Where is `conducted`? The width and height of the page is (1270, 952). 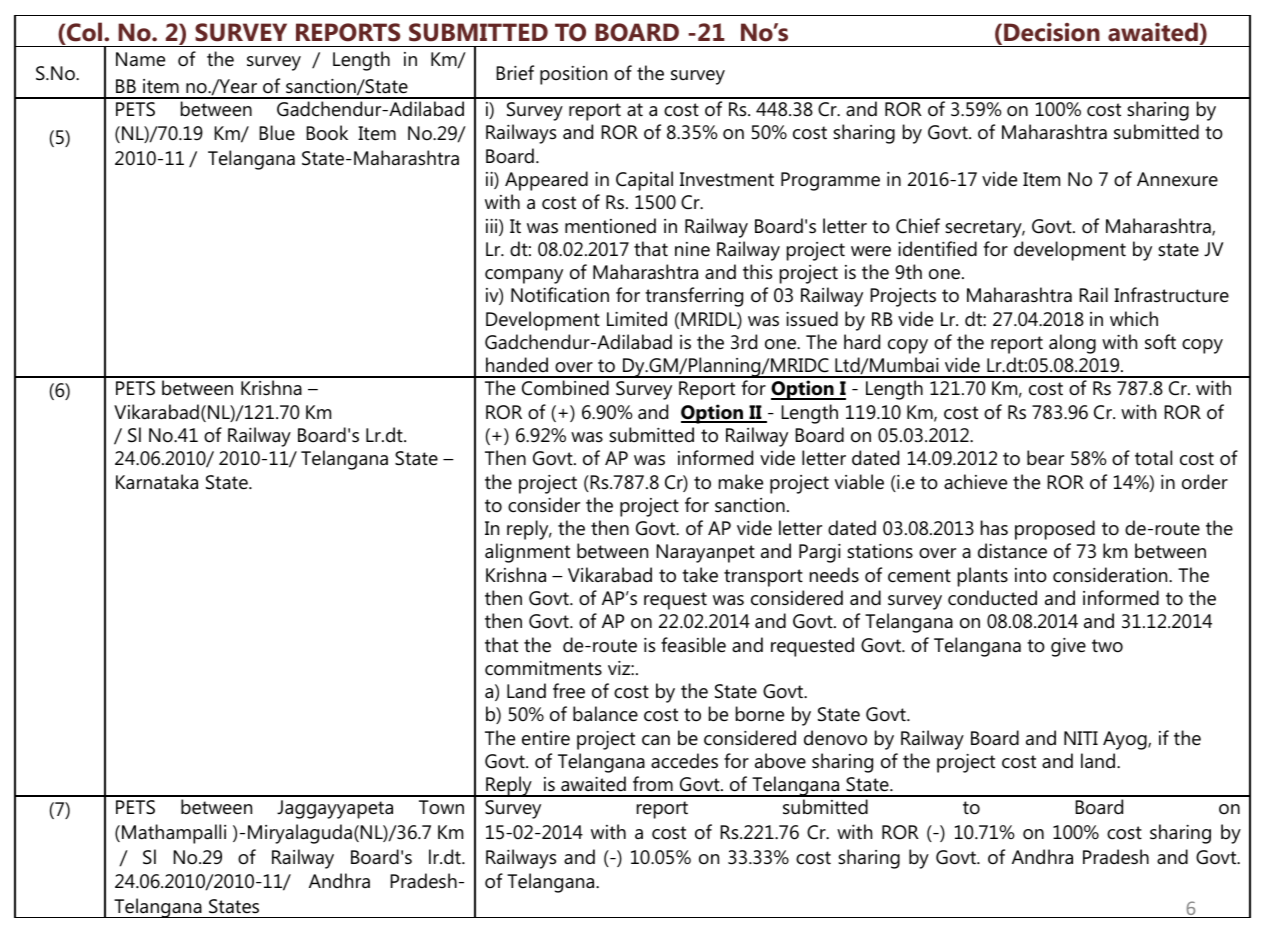
conducted is located at coordinates (992, 598).
